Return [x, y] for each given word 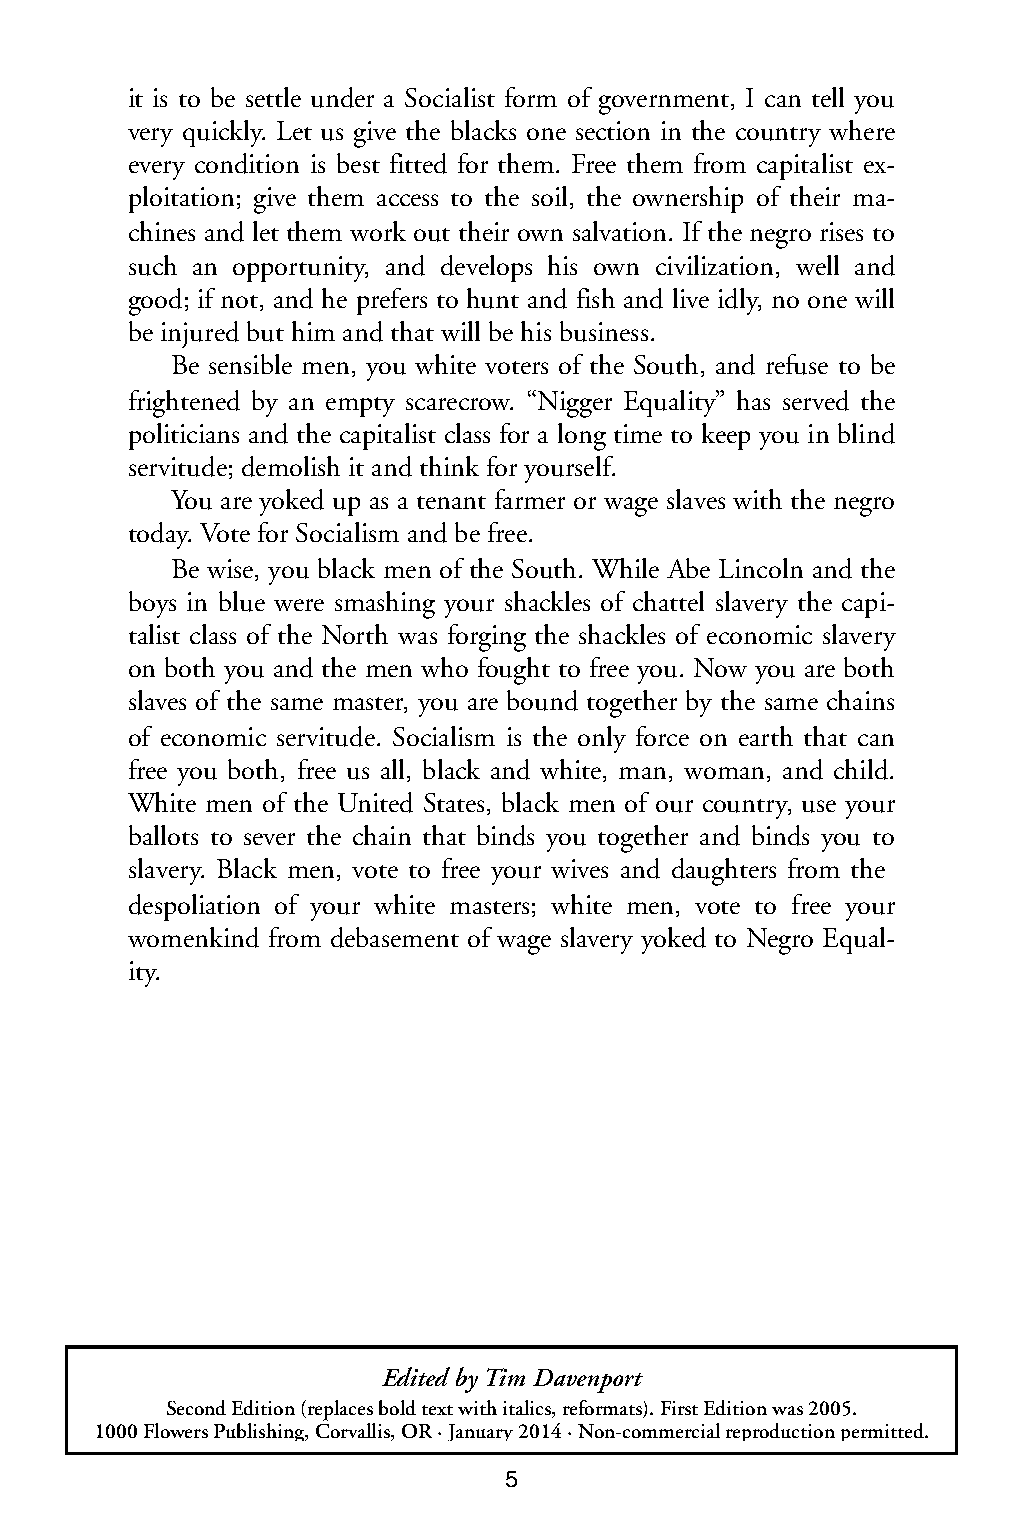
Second [196, 1407]
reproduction [780, 1432]
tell [828, 97]
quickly [224, 133]
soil [549, 196]
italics [528, 1407]
